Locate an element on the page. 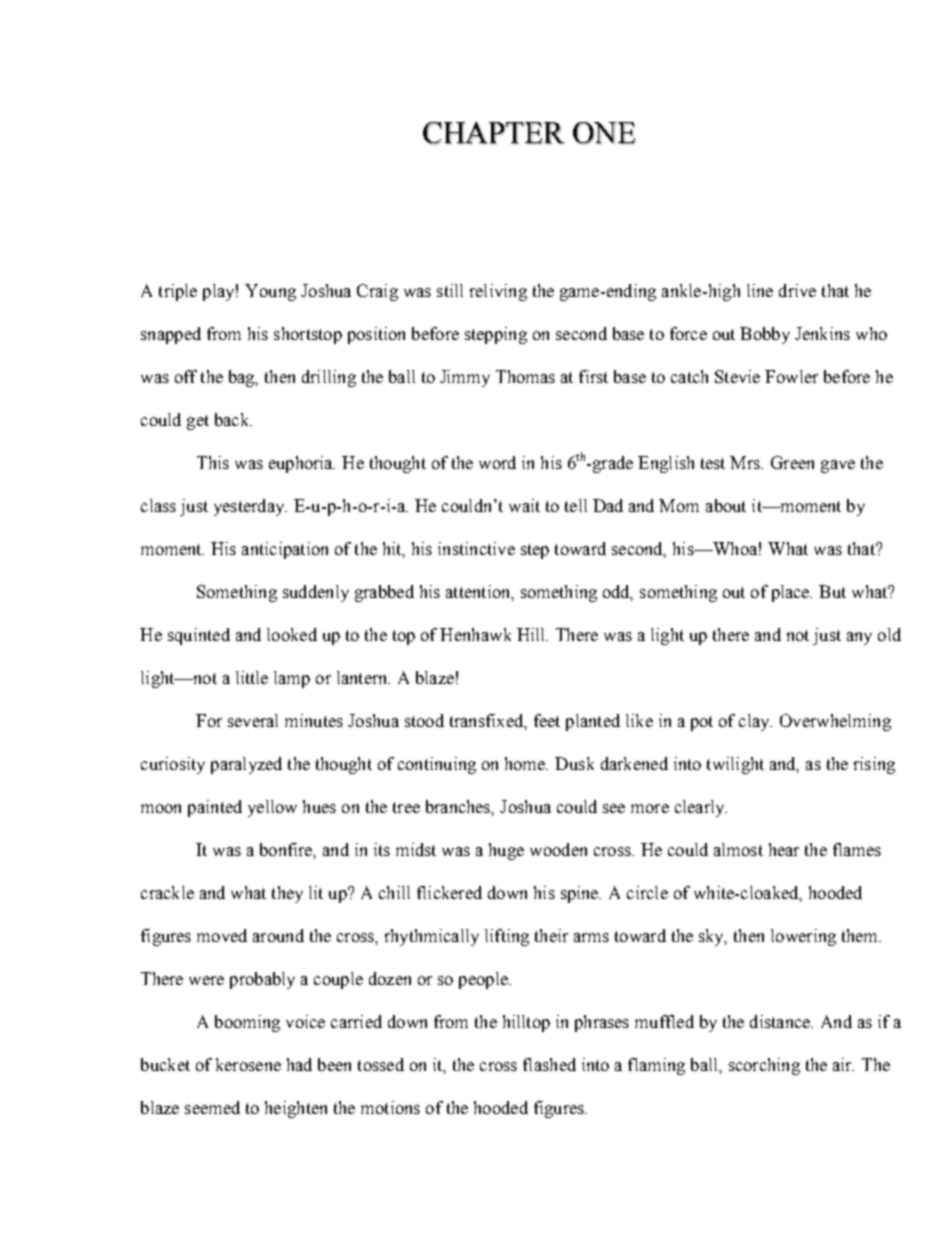 This document has width=952, height=1233. flashed is located at coordinates (549, 1064).
